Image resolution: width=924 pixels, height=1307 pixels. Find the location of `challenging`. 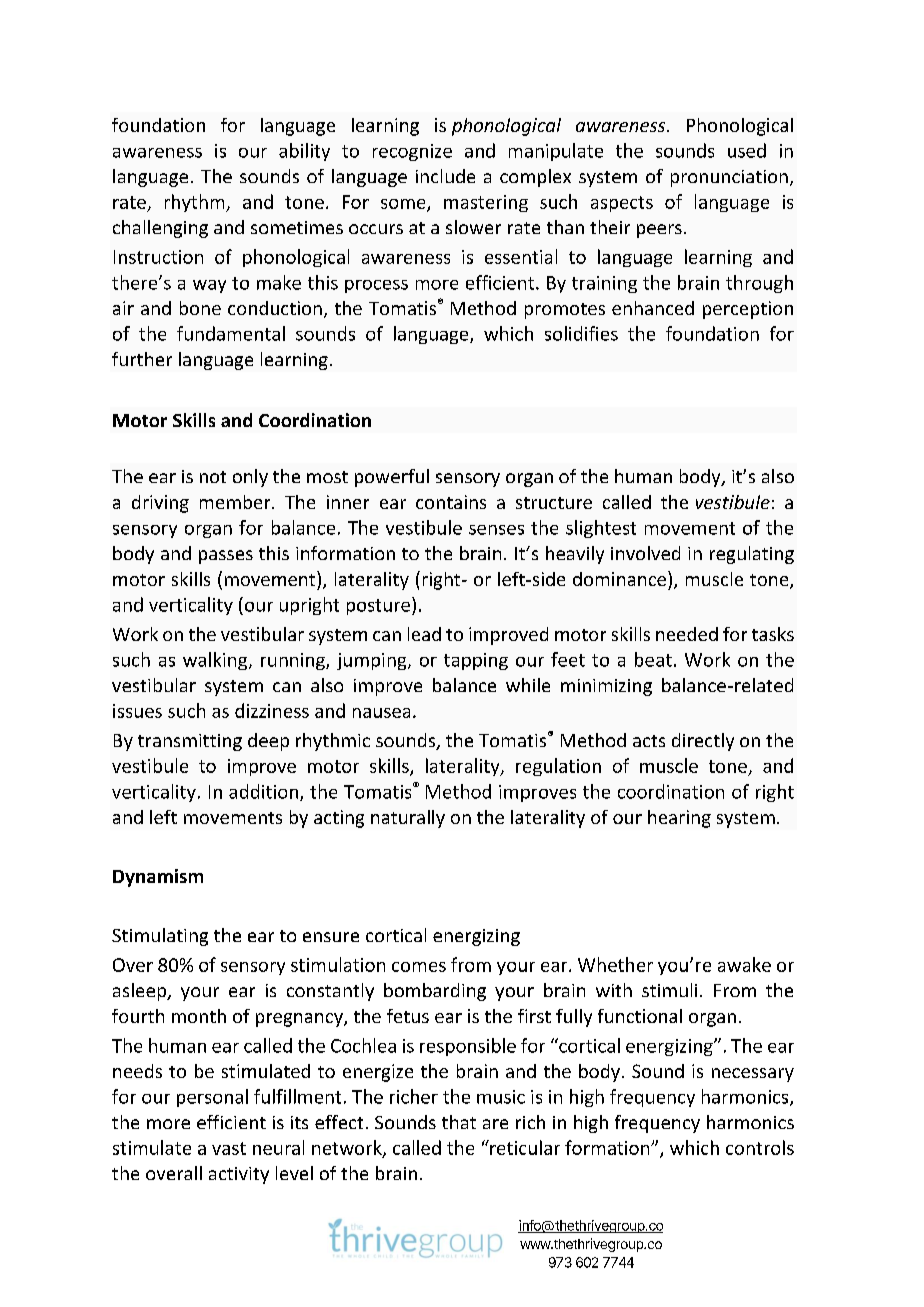

challenging is located at coordinates (160, 229).
